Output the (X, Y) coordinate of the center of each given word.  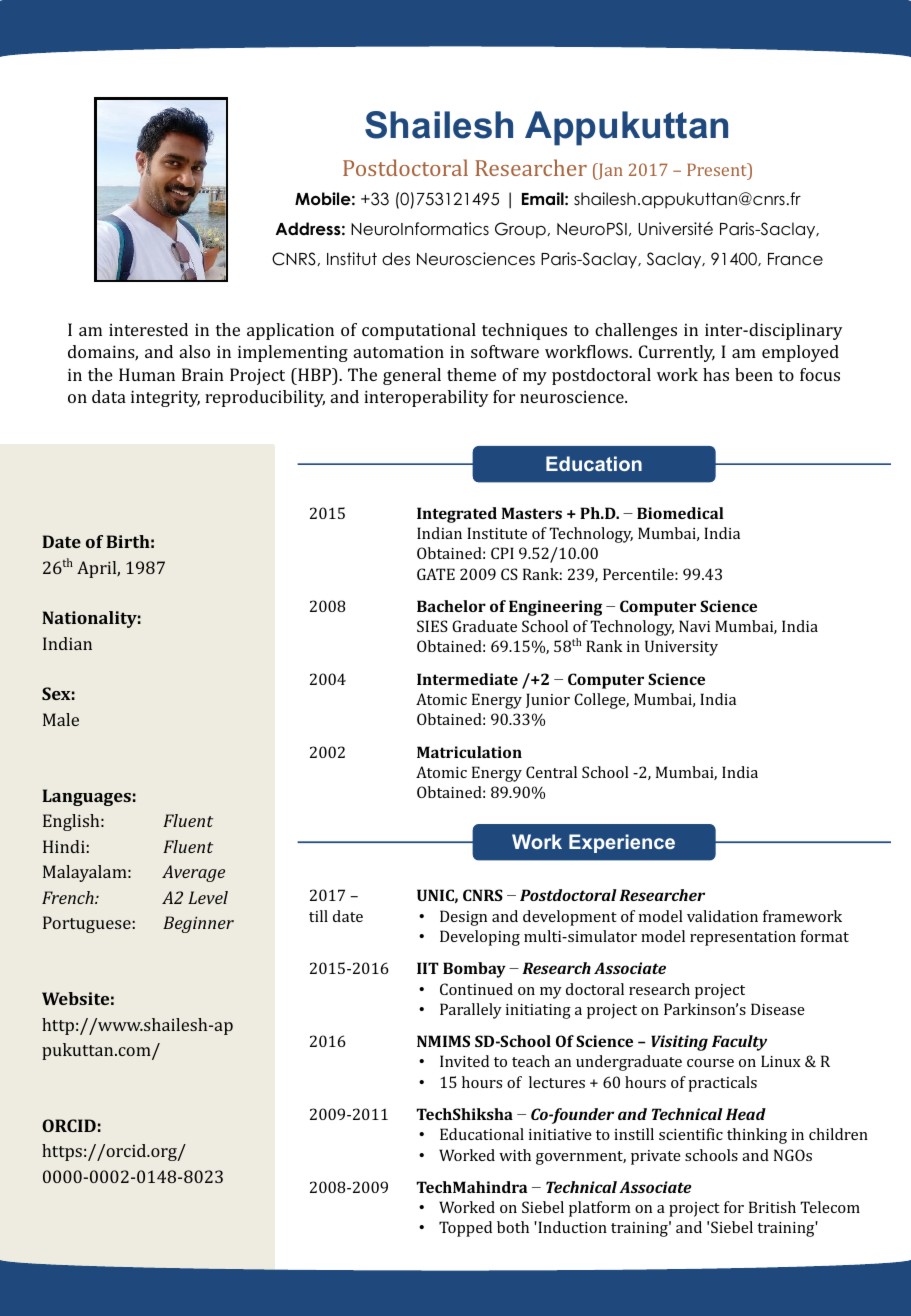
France (795, 259)
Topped (465, 1229)
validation (722, 916)
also (195, 351)
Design (463, 918)
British (772, 1207)
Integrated (457, 515)
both (513, 1227)
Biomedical (680, 513)
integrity (165, 398)
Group (521, 230)
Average (193, 873)
